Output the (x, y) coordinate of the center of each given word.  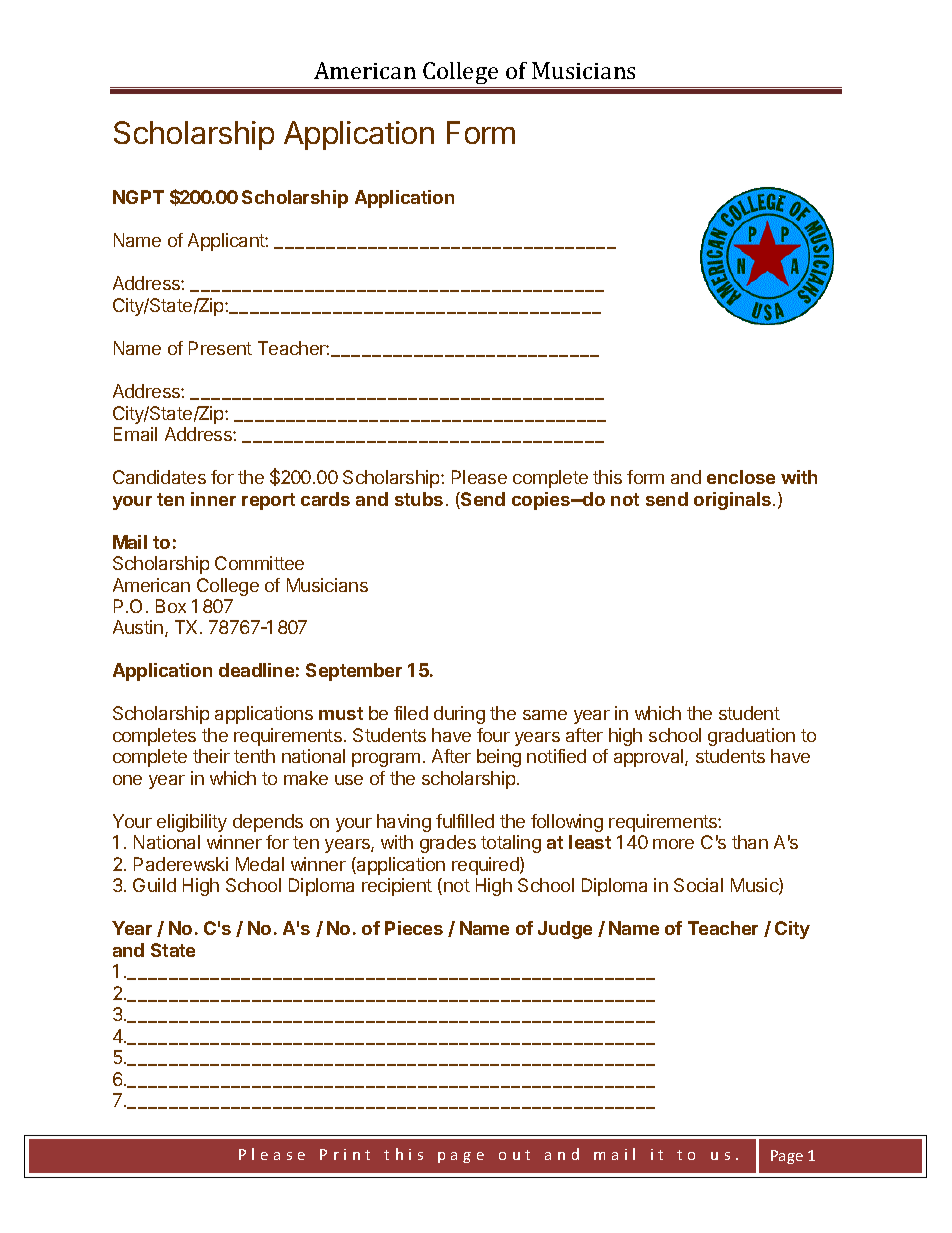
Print (345, 1154)
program (386, 760)
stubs (419, 499)
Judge (565, 930)
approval (650, 758)
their (211, 756)
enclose (741, 477)
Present (220, 348)
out (514, 1155)
